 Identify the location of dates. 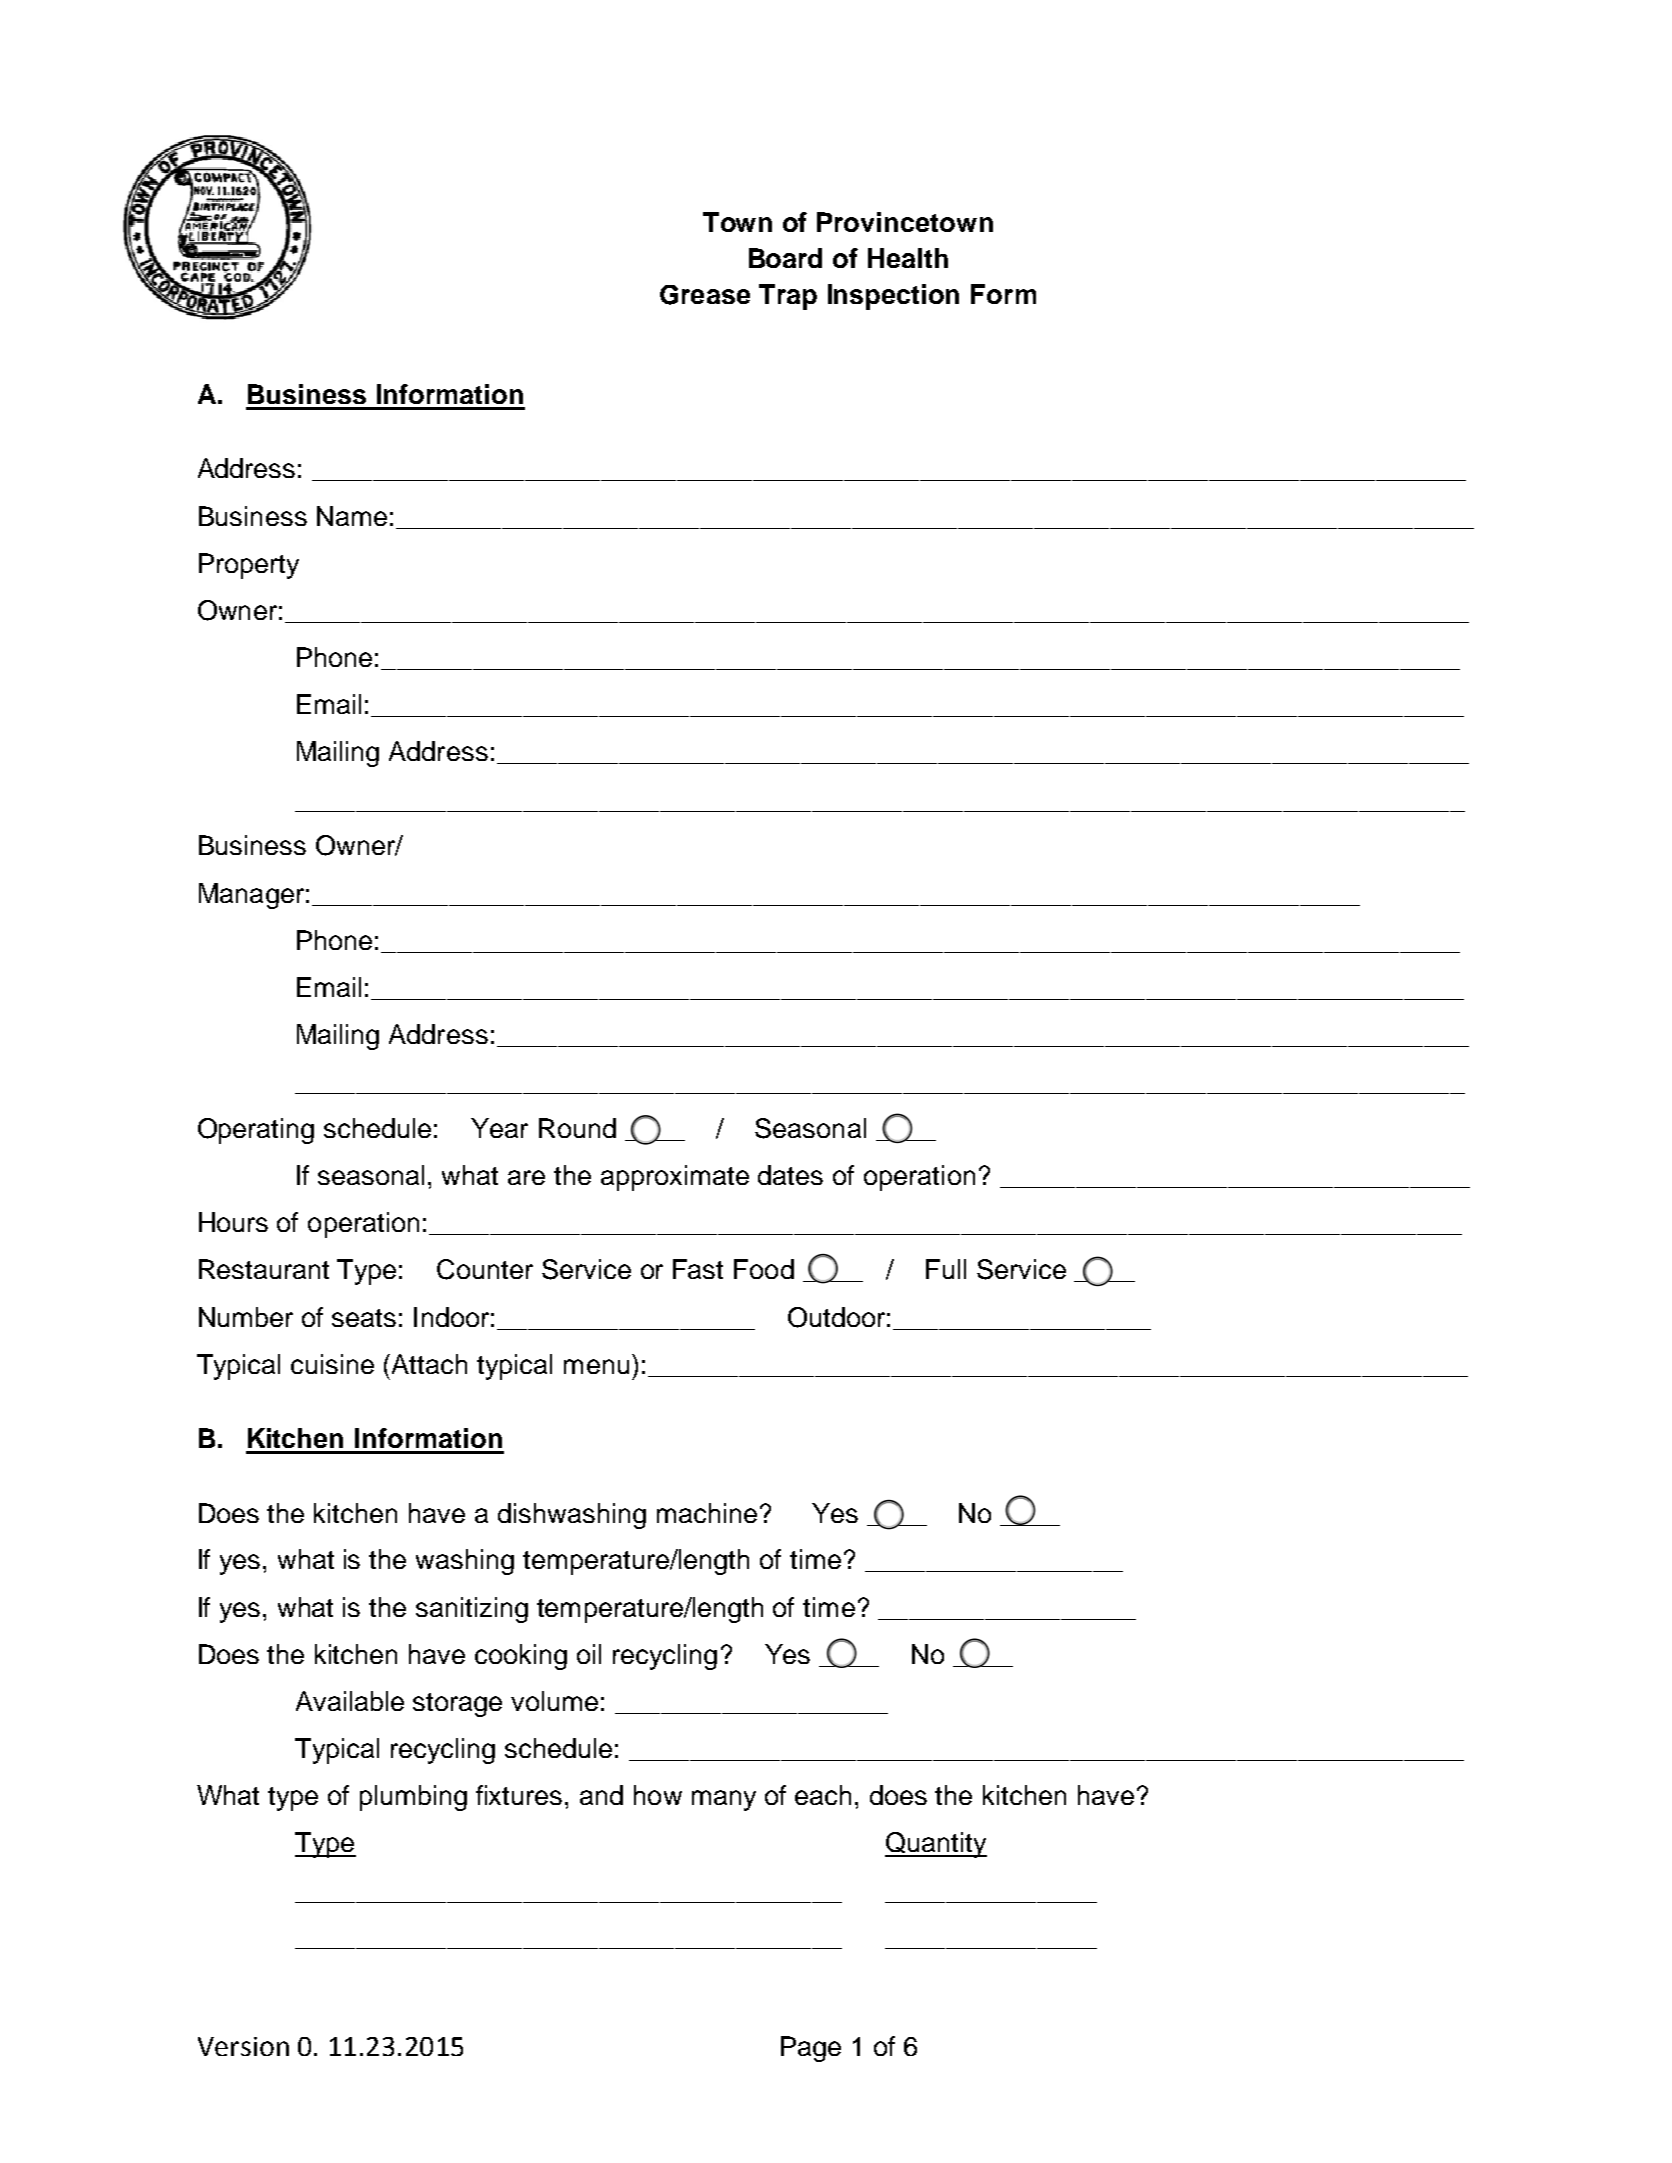
(790, 1175).
